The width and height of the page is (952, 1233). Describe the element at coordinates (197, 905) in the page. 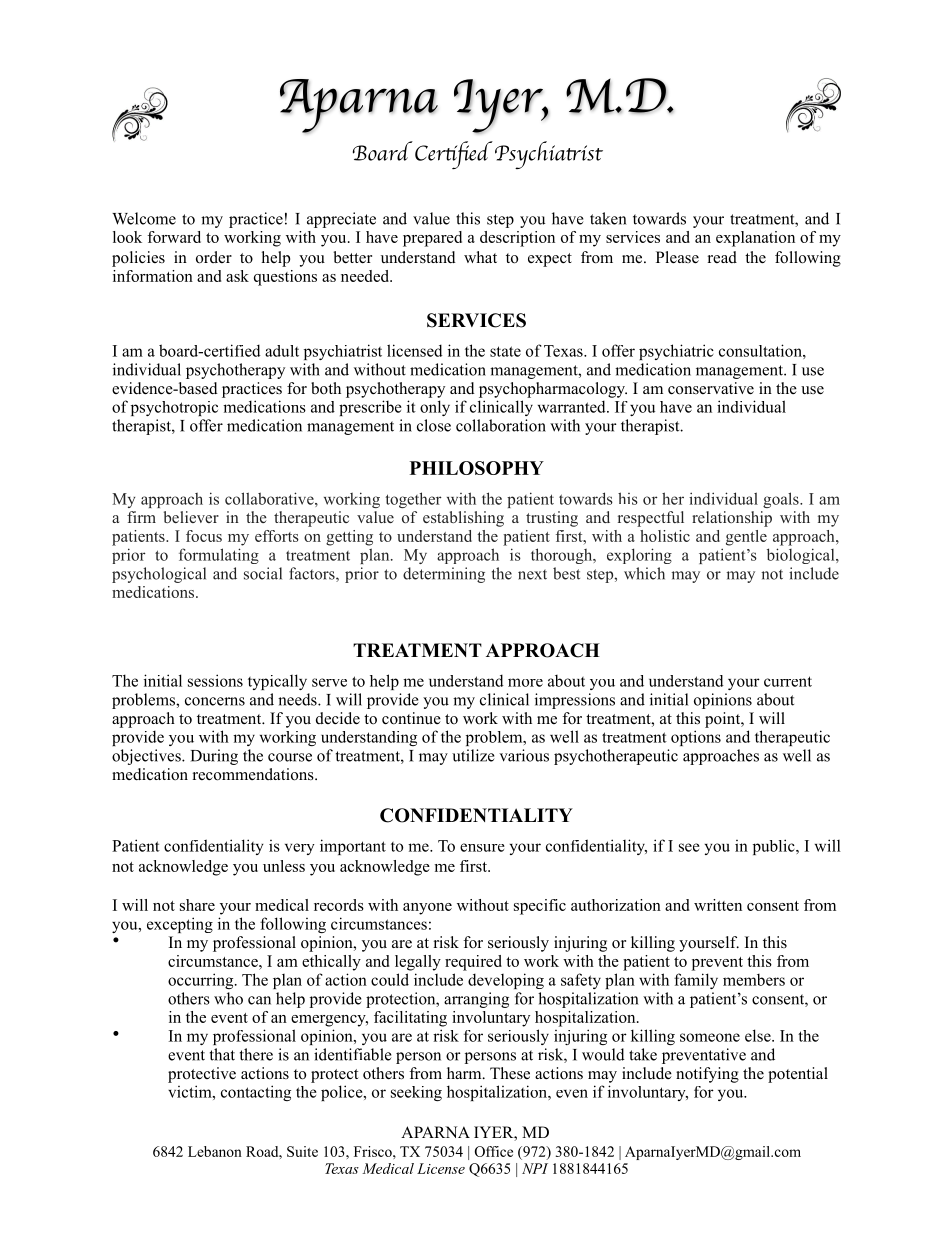

I see `share` at that location.
